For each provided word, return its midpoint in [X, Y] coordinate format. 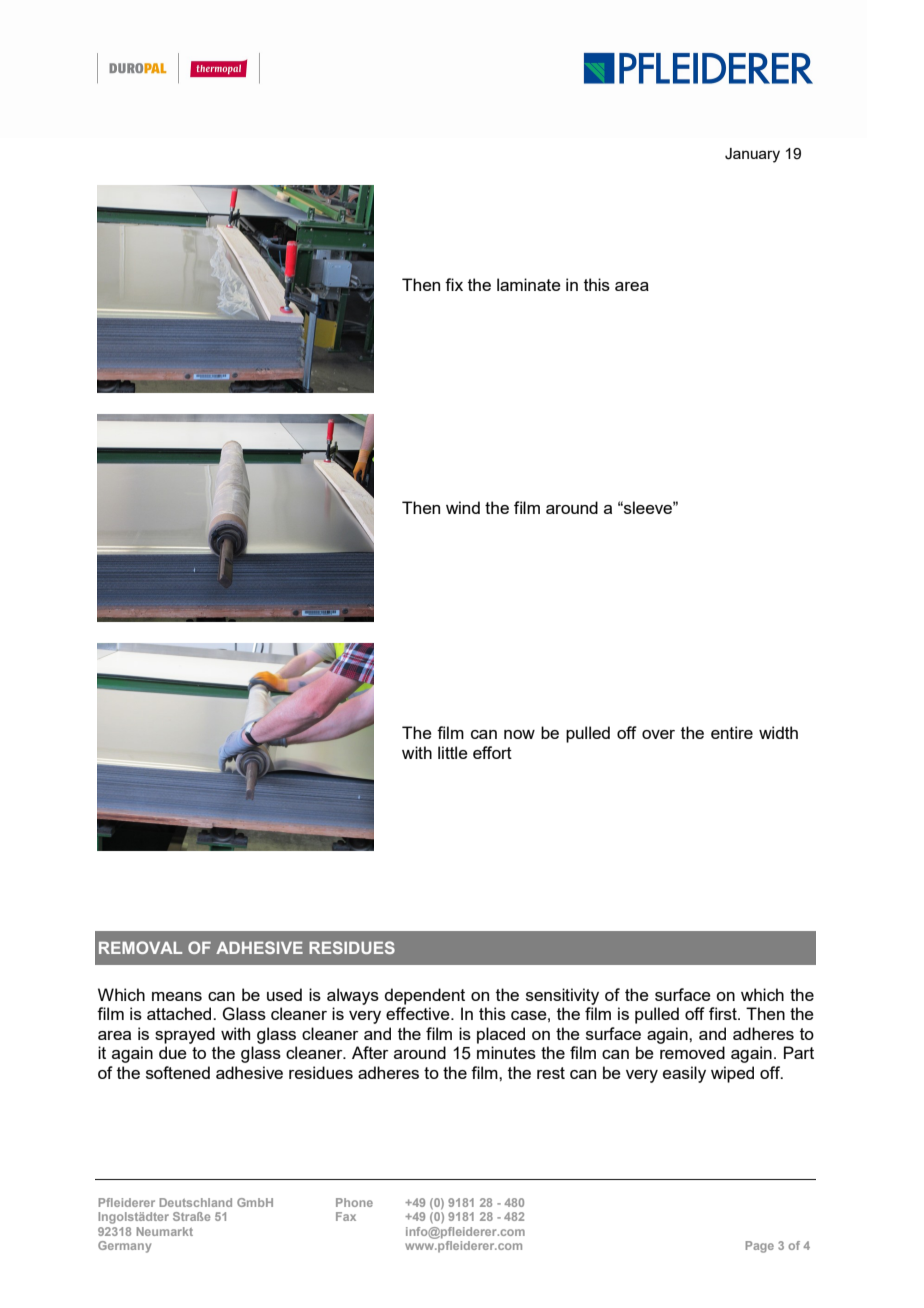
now [519, 734]
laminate [529, 284]
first [724, 1013]
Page [760, 1247]
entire [732, 732]
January [752, 155]
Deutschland [196, 1202]
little [453, 752]
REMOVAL [140, 947]
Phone [354, 1202]
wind [463, 507]
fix [454, 284]
